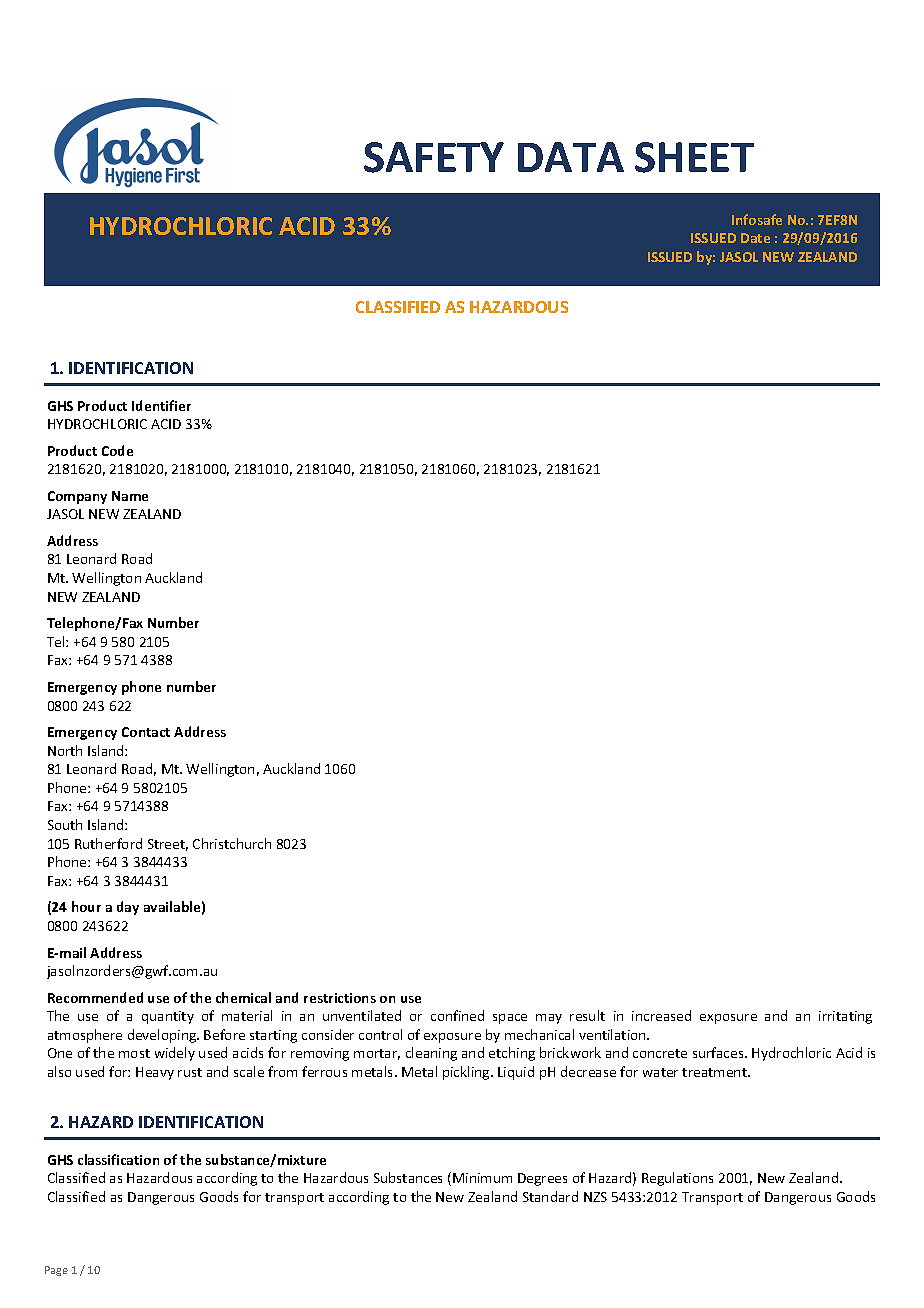 This screenshot has width=924, height=1308. What do you see at coordinates (146, 732) in the screenshot?
I see `Contact` at bounding box center [146, 732].
